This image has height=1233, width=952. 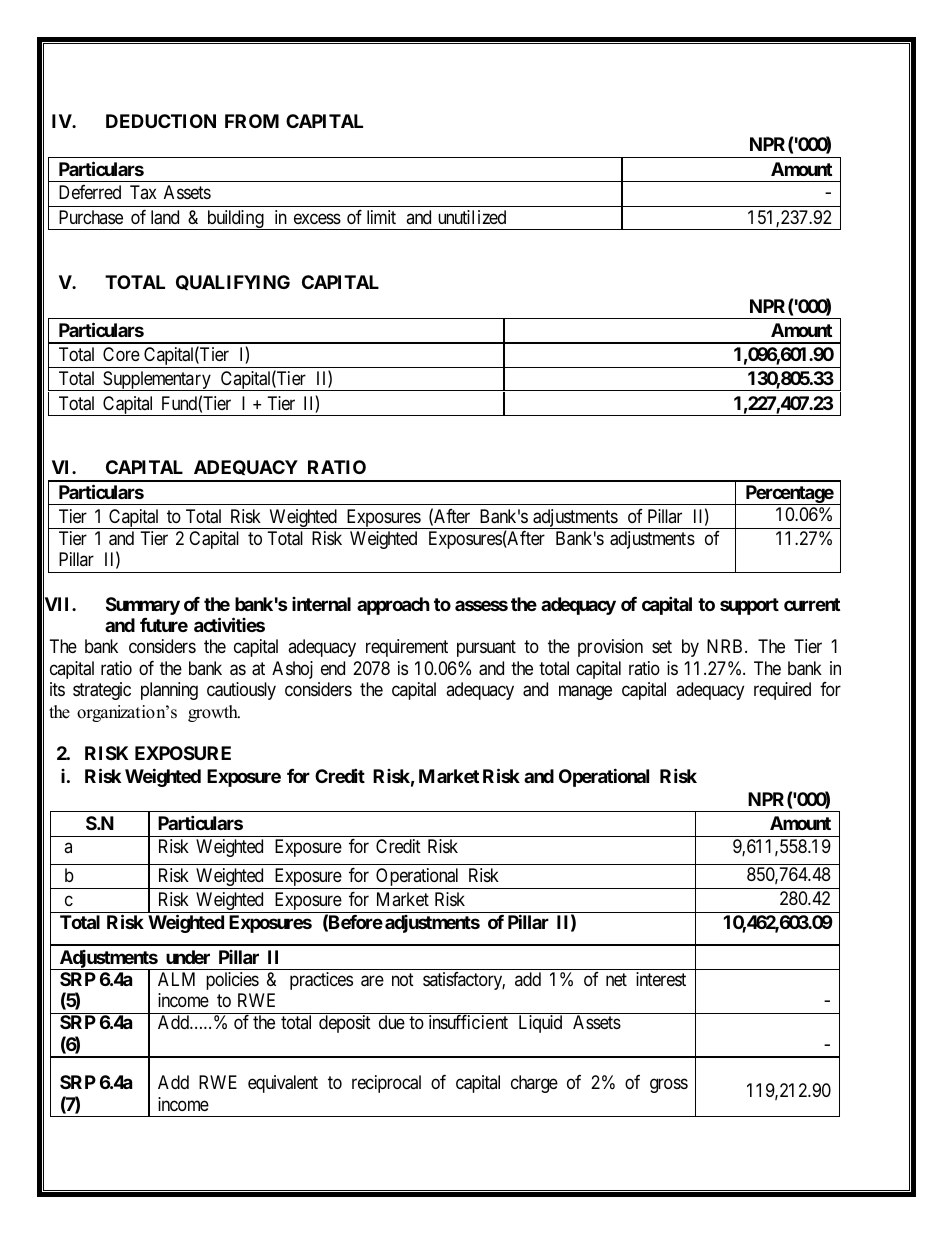 What do you see at coordinates (468, 1022) in the image?
I see `insufficient` at bounding box center [468, 1022].
